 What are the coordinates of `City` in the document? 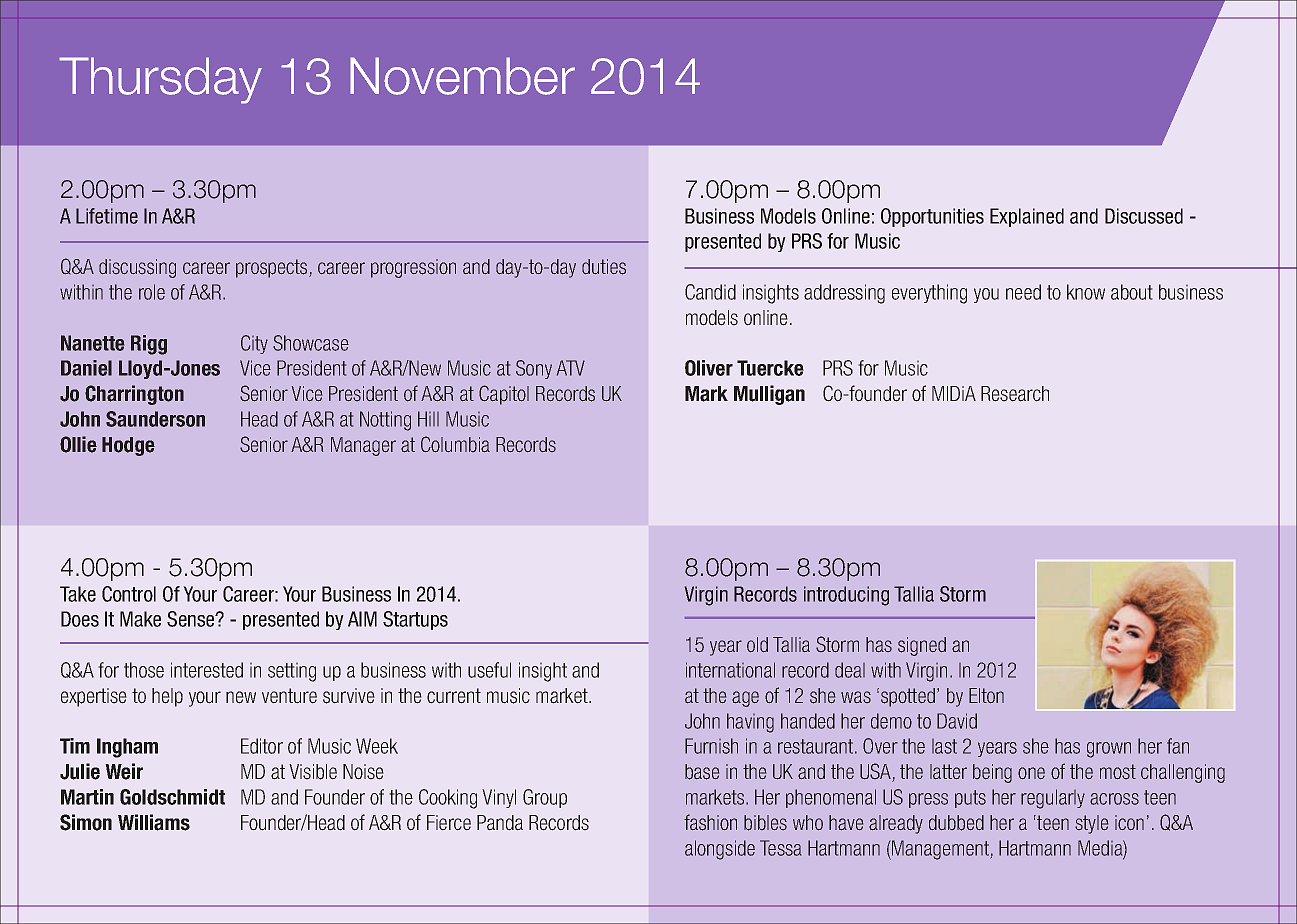 It's located at (254, 344).
